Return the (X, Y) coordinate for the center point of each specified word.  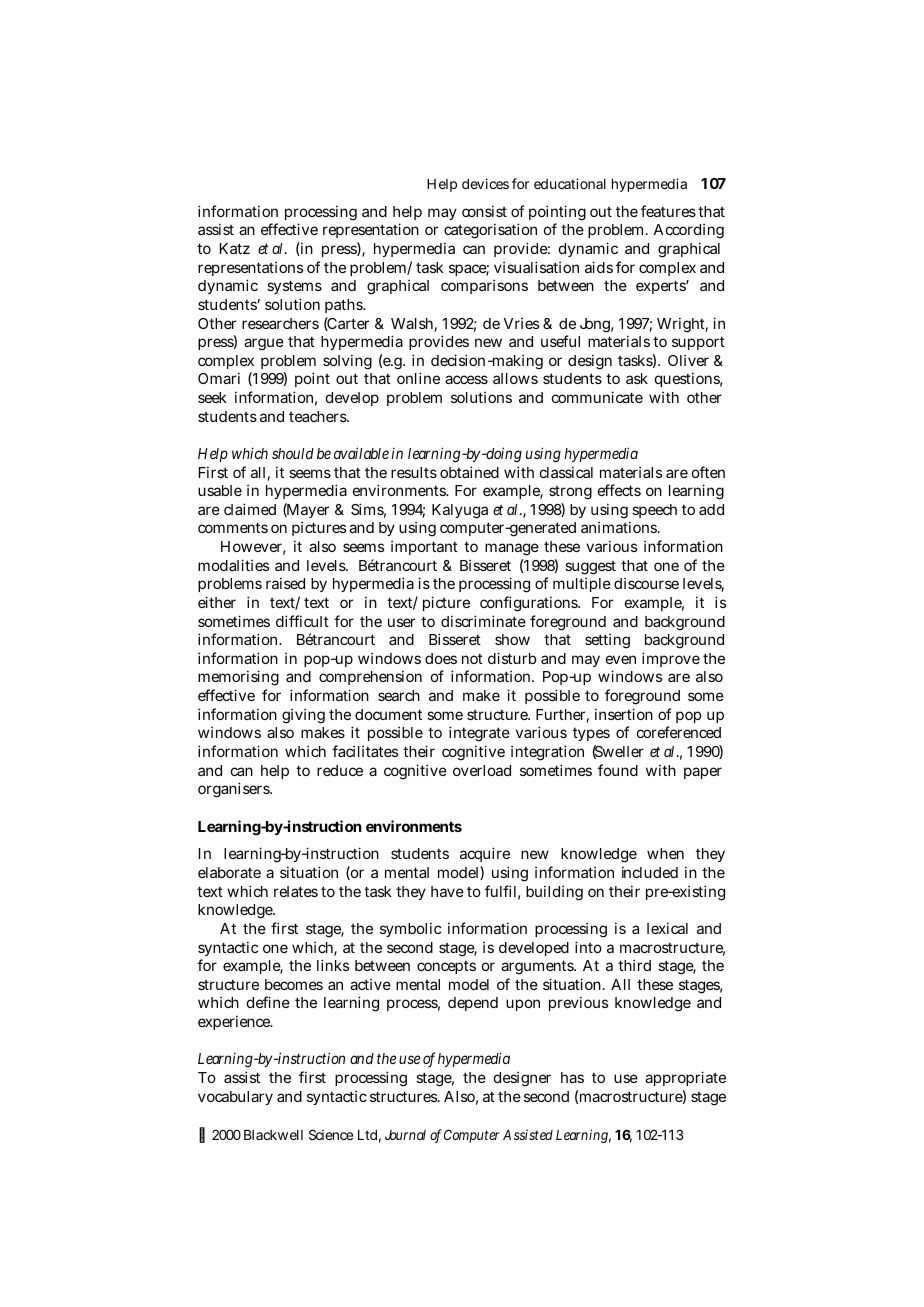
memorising (238, 678)
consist (484, 211)
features (668, 211)
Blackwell (273, 1135)
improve (671, 659)
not (472, 658)
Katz (235, 248)
